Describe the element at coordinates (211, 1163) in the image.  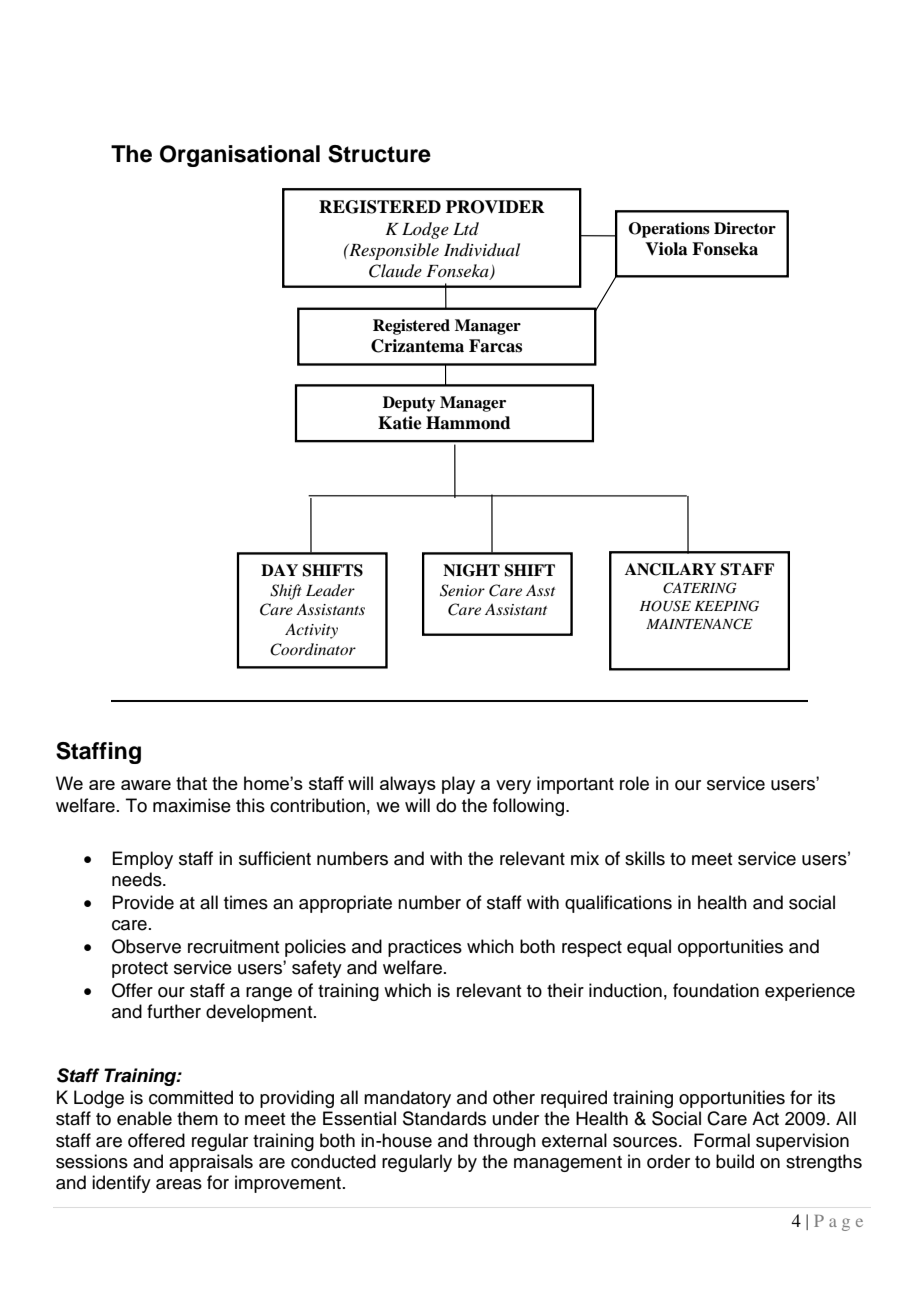
I see `appraisals` at that location.
